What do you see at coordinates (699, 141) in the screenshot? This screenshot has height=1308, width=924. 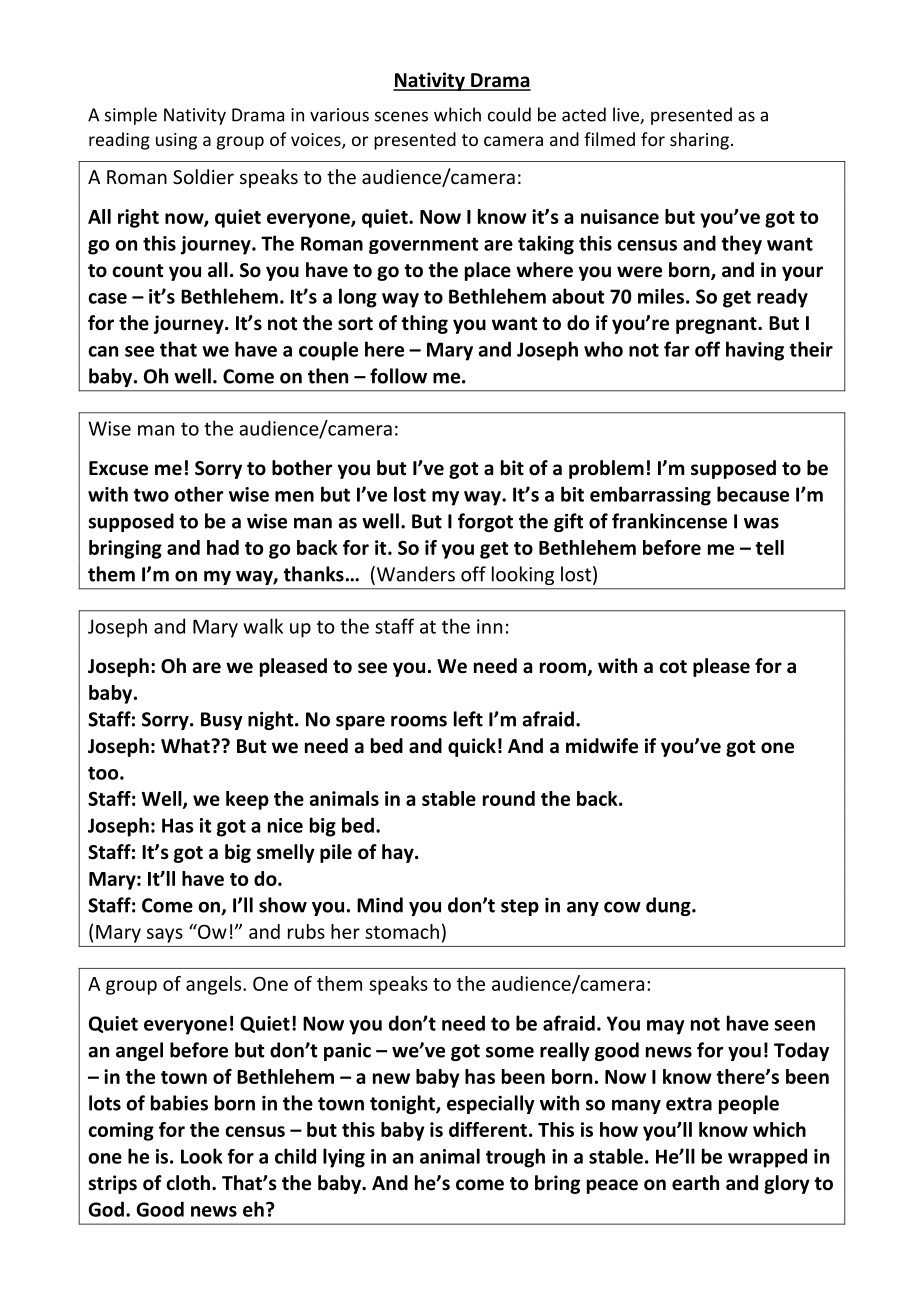 I see `sharing` at bounding box center [699, 141].
